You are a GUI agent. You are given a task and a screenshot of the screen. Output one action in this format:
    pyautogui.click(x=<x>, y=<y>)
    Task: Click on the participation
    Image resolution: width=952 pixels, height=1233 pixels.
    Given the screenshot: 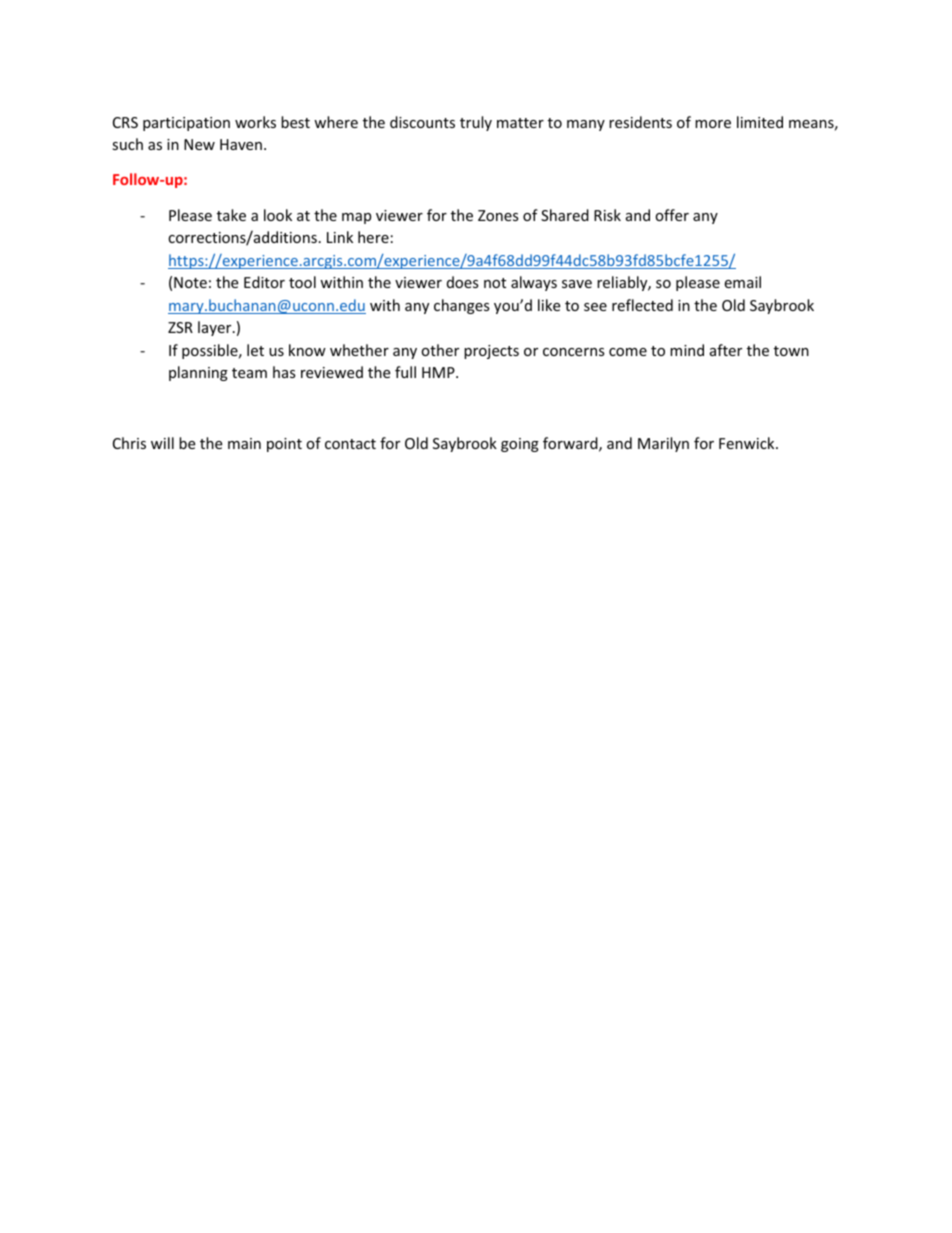 What is the action you would take?
    pyautogui.click(x=186, y=124)
